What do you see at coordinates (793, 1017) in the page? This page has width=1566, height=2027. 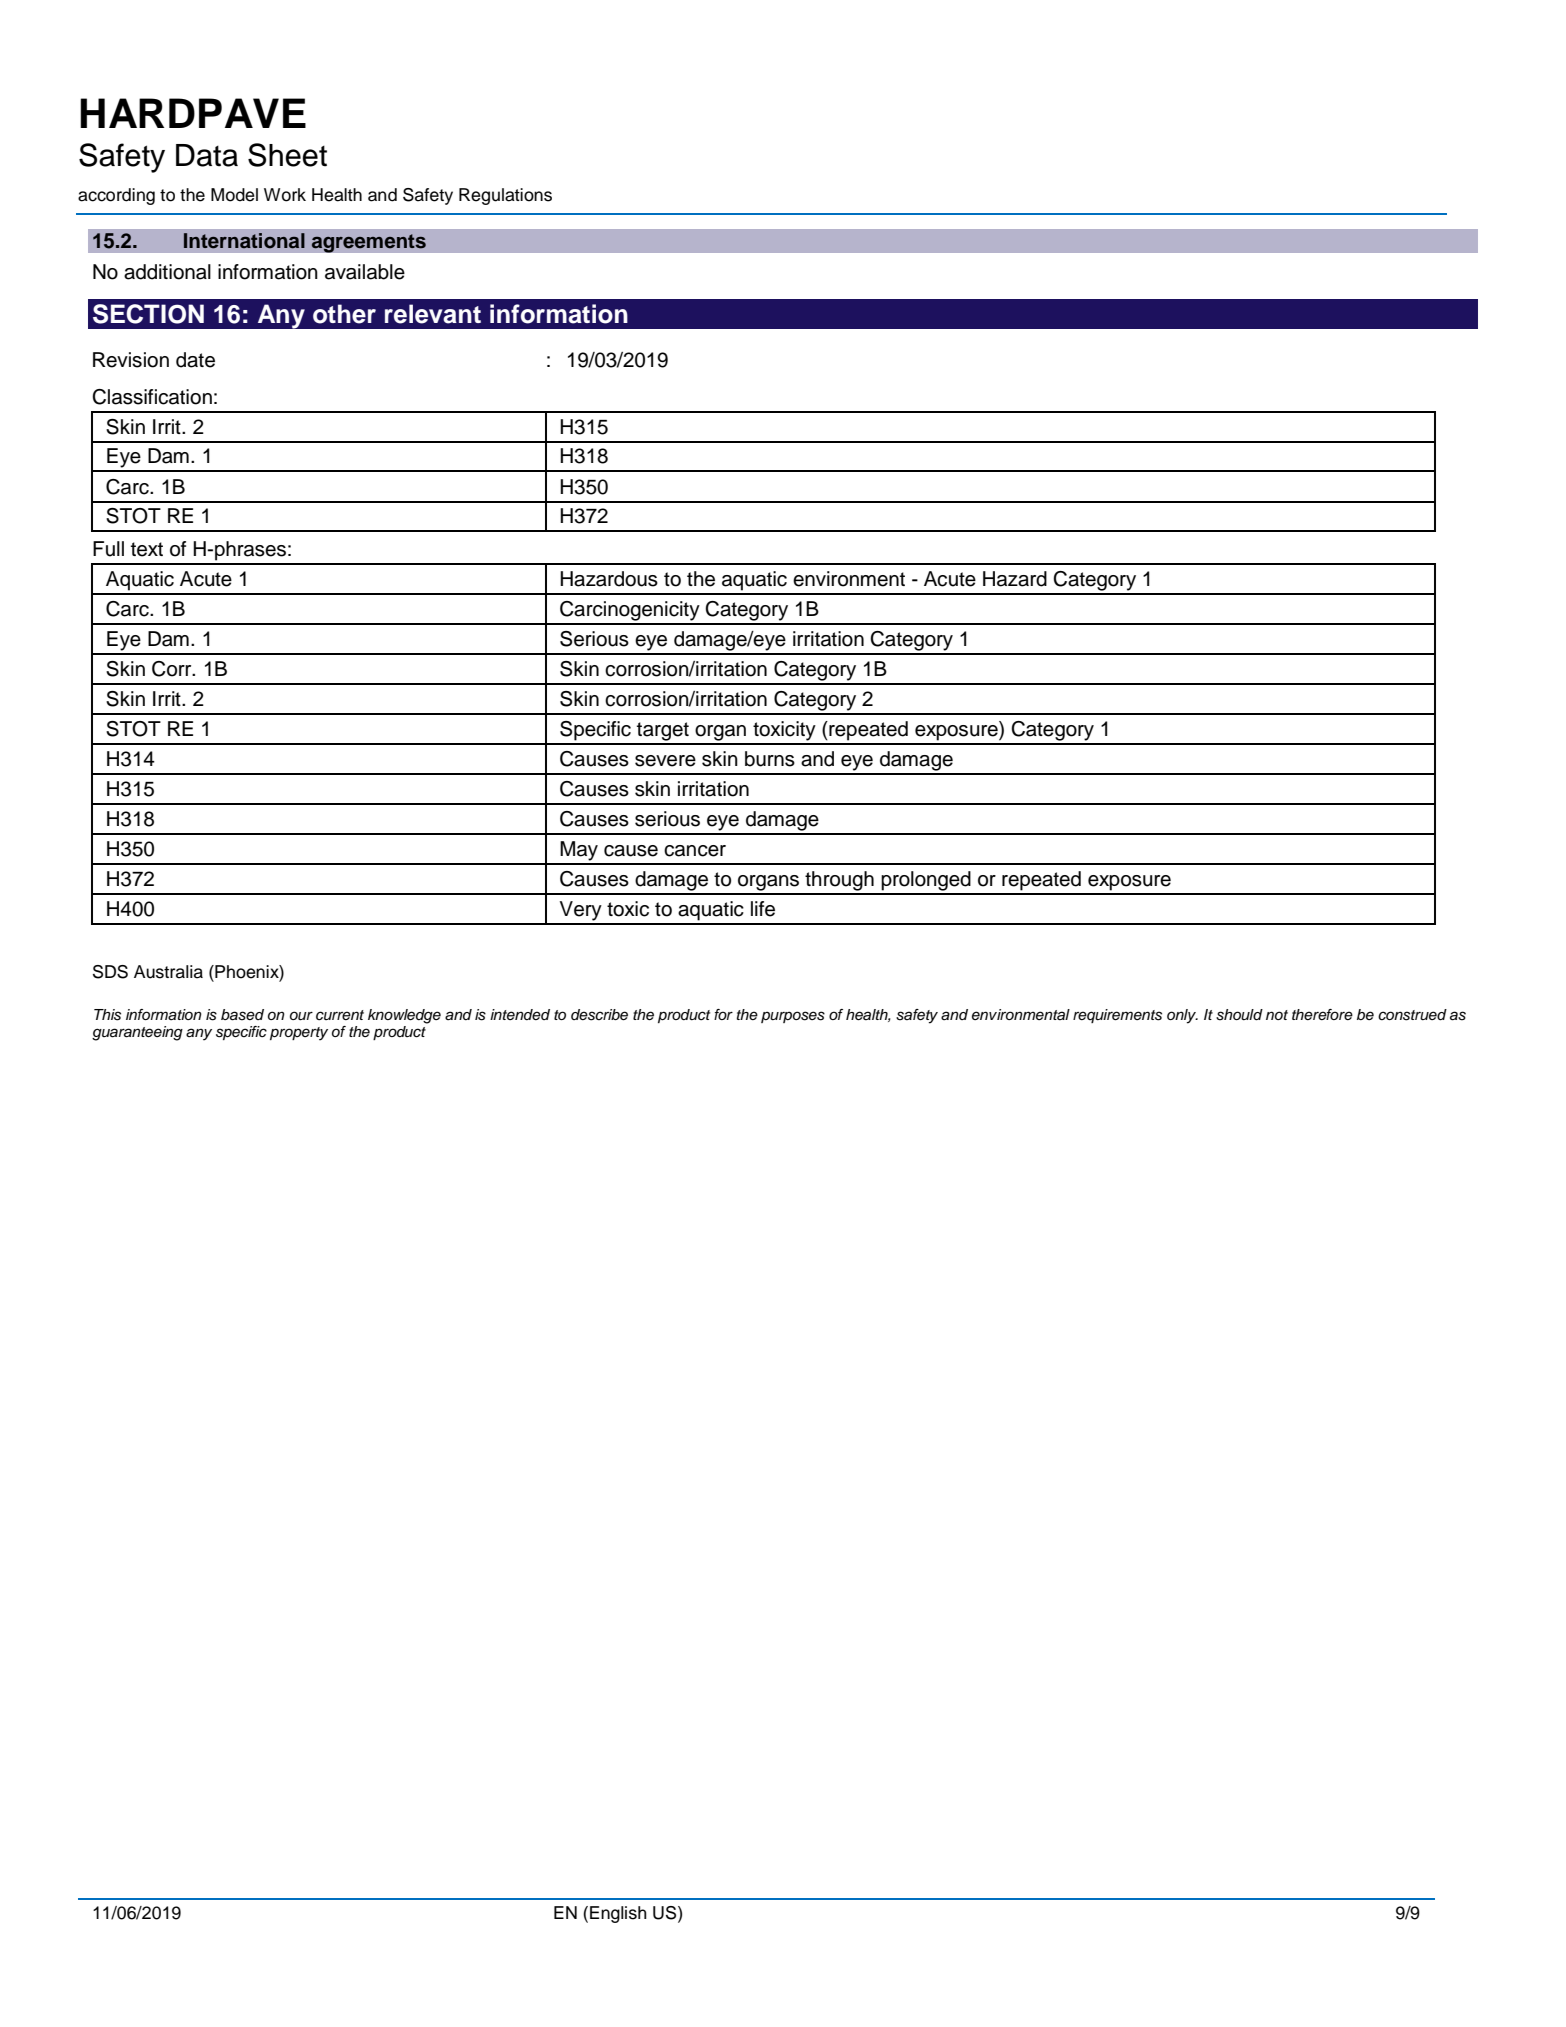 I see `purposes` at bounding box center [793, 1017].
